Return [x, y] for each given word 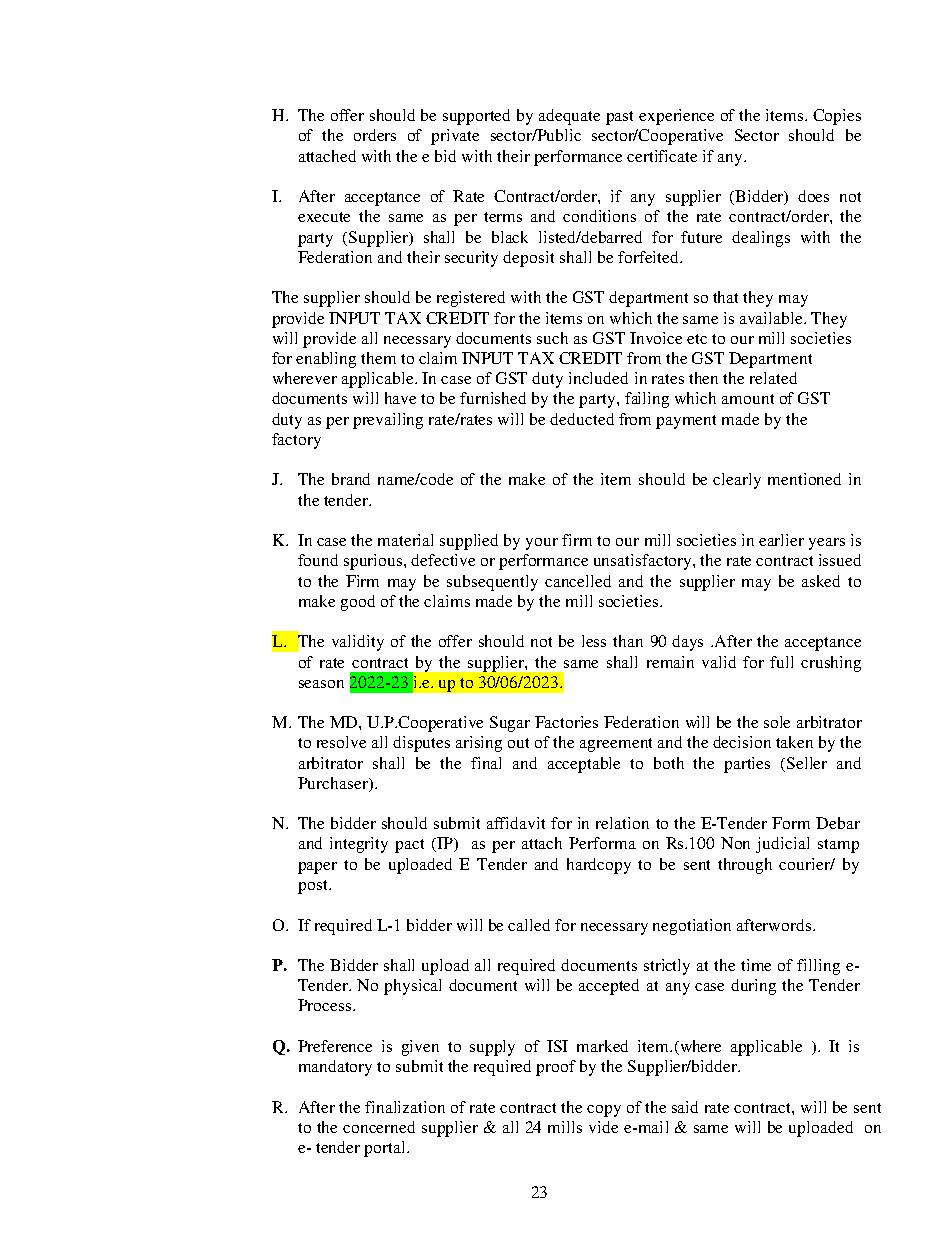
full [781, 662]
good [358, 603]
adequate [569, 117]
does [813, 196]
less [594, 641]
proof [556, 1068]
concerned [379, 1127]
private [455, 137]
